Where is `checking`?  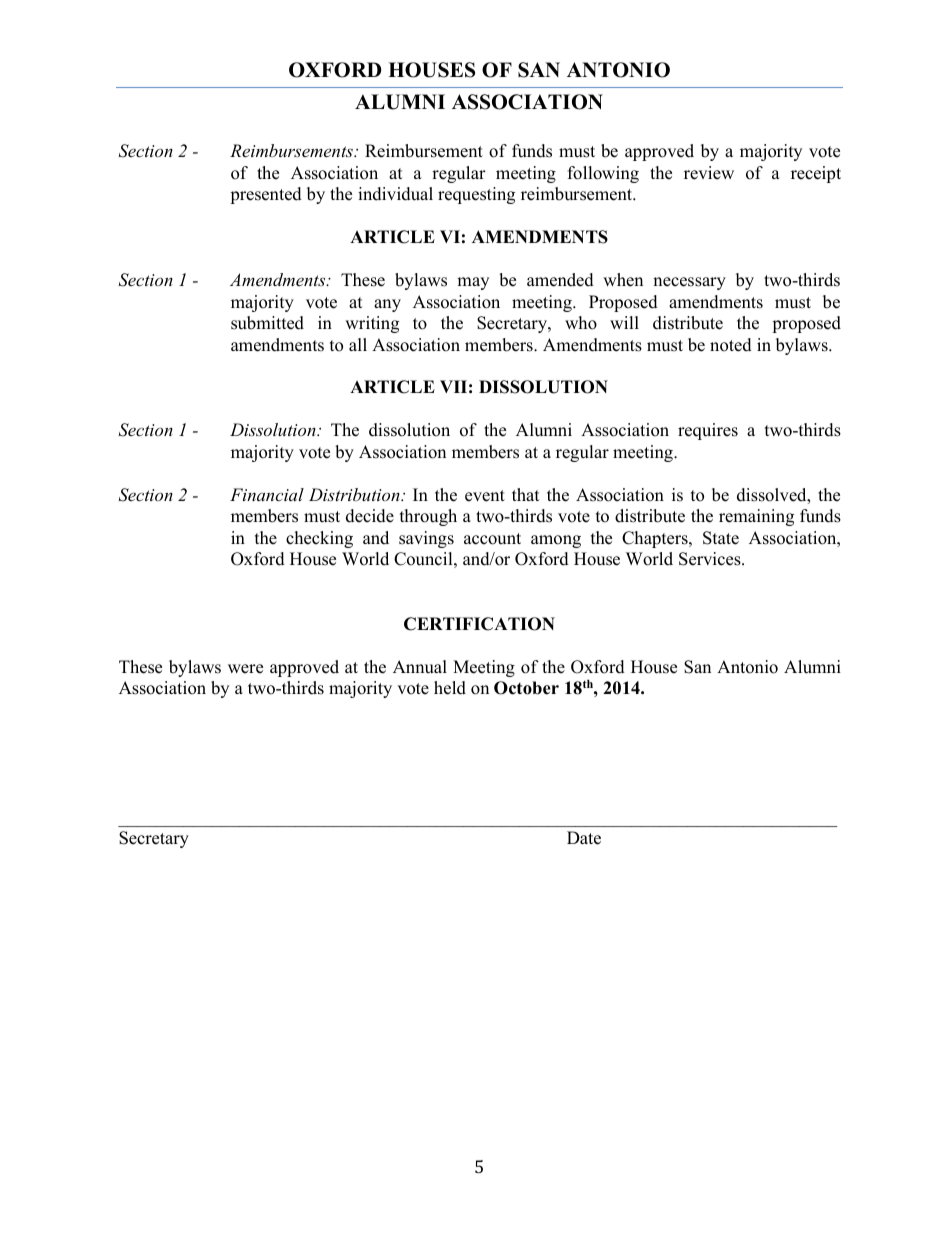 checking is located at coordinates (319, 539).
